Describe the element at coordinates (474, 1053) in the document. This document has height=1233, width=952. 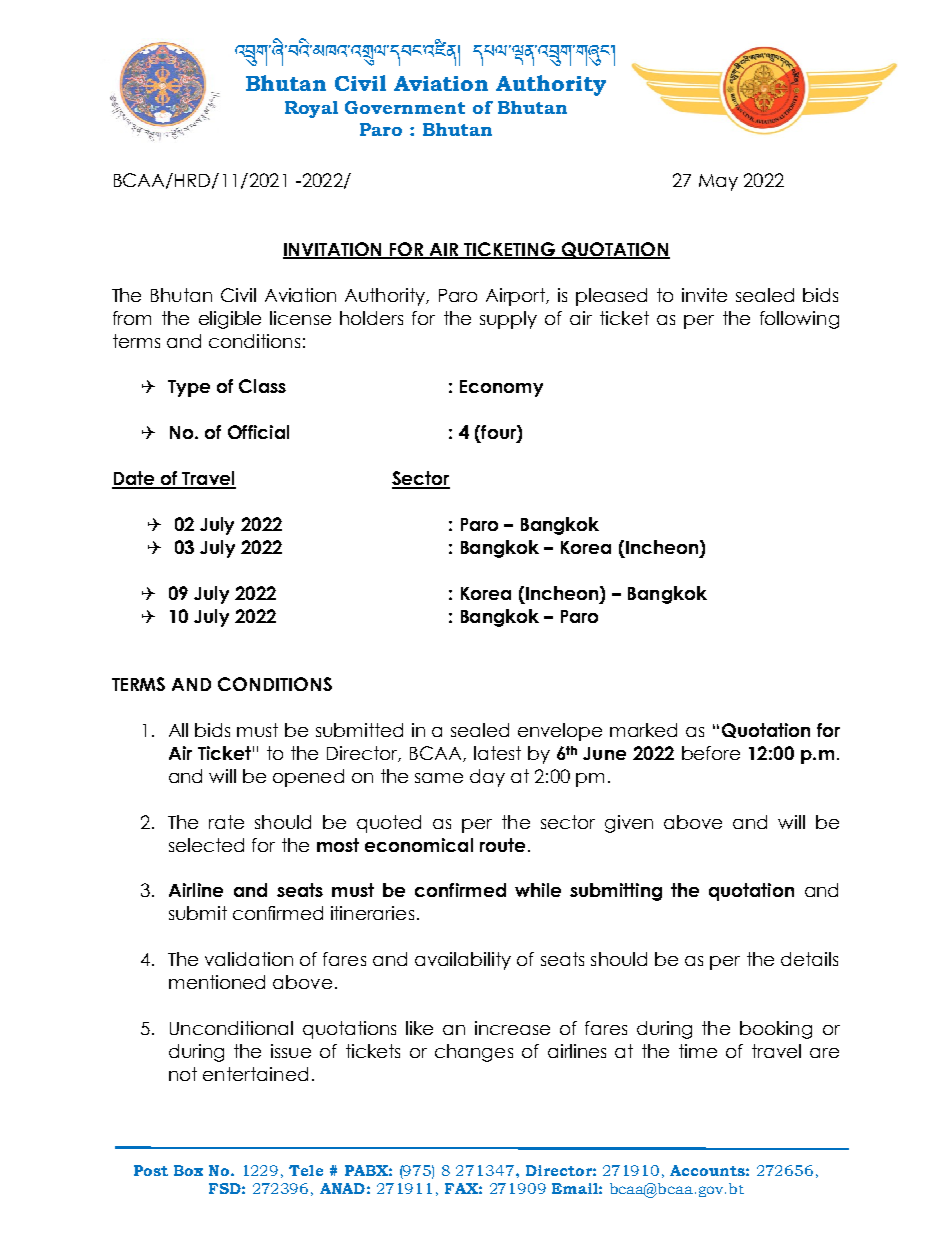
I see `changes` at that location.
